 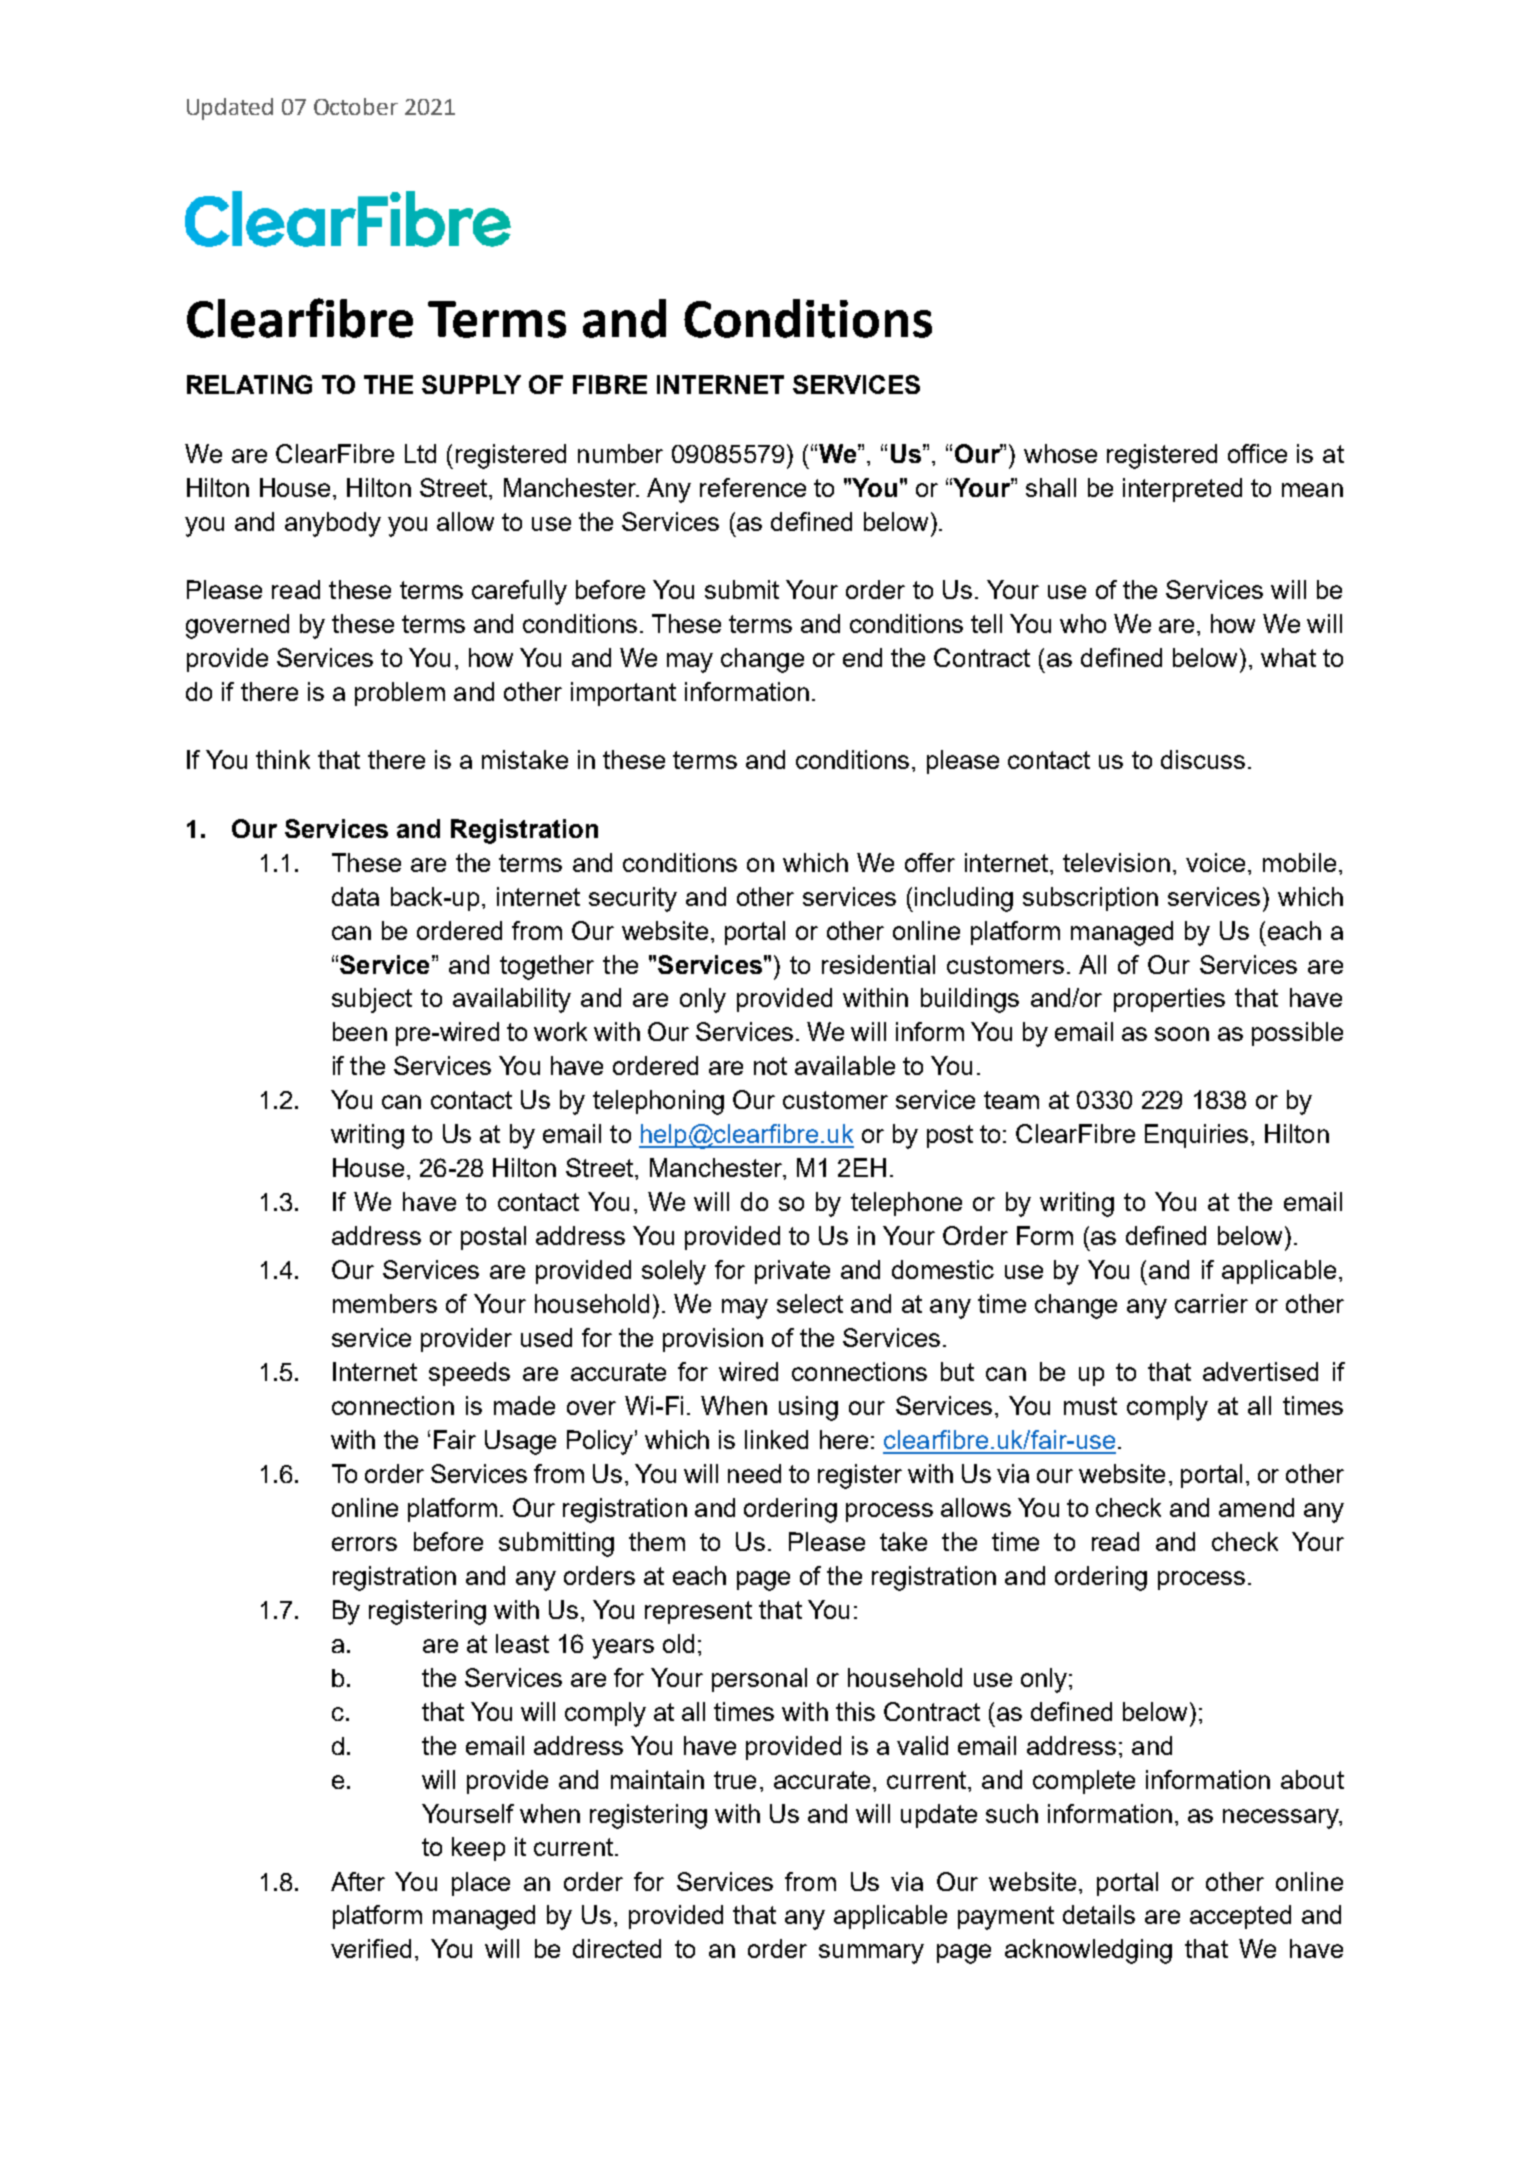 What do you see at coordinates (1256, 1507) in the document?
I see `amend` at bounding box center [1256, 1507].
